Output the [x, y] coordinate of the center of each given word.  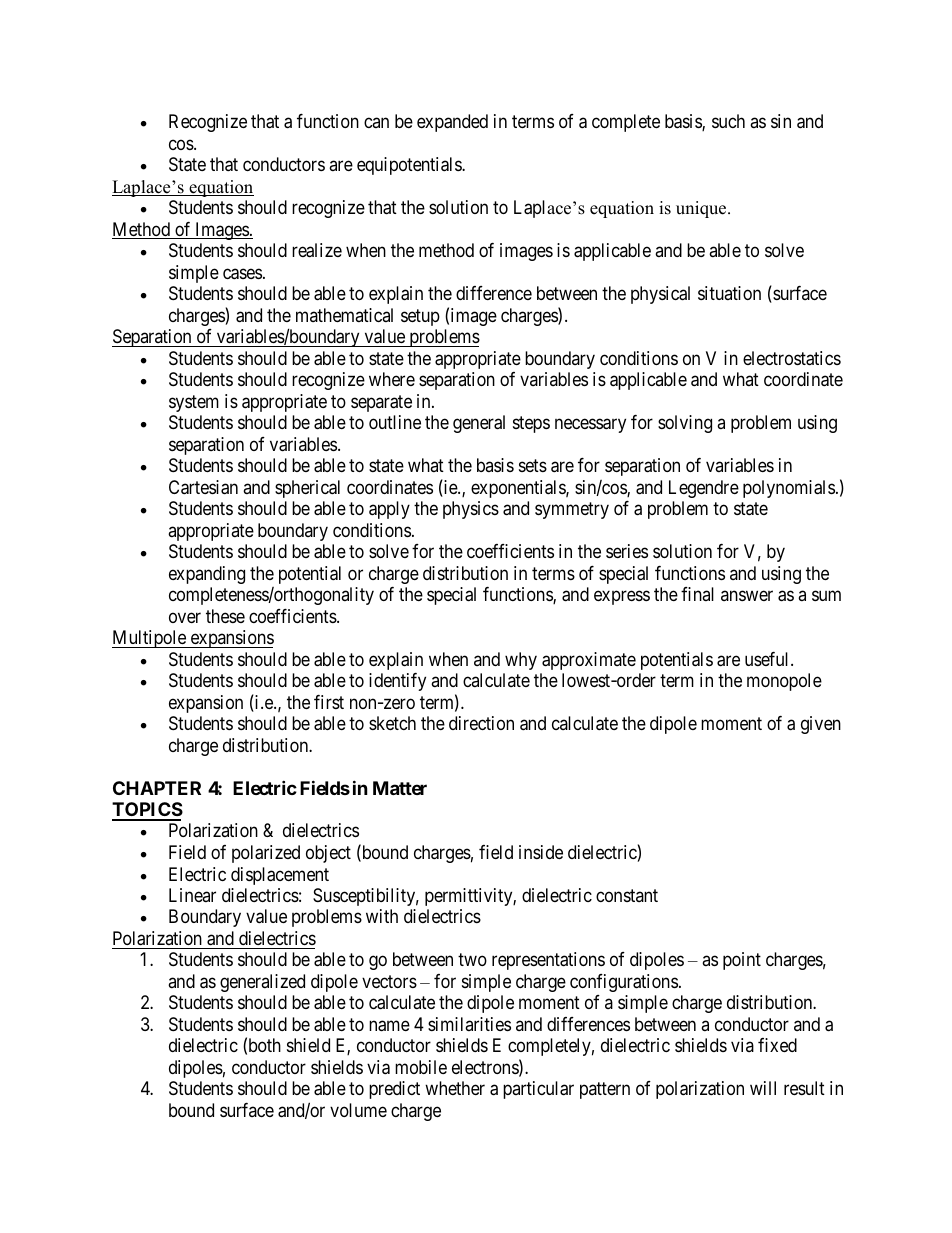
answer [747, 596]
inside [541, 852]
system [194, 403]
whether [455, 1088]
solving [685, 424]
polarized [266, 854]
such [728, 121]
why [521, 661]
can [376, 123]
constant [627, 895]
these [225, 616]
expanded [452, 123]
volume [358, 1110]
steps [531, 424]
